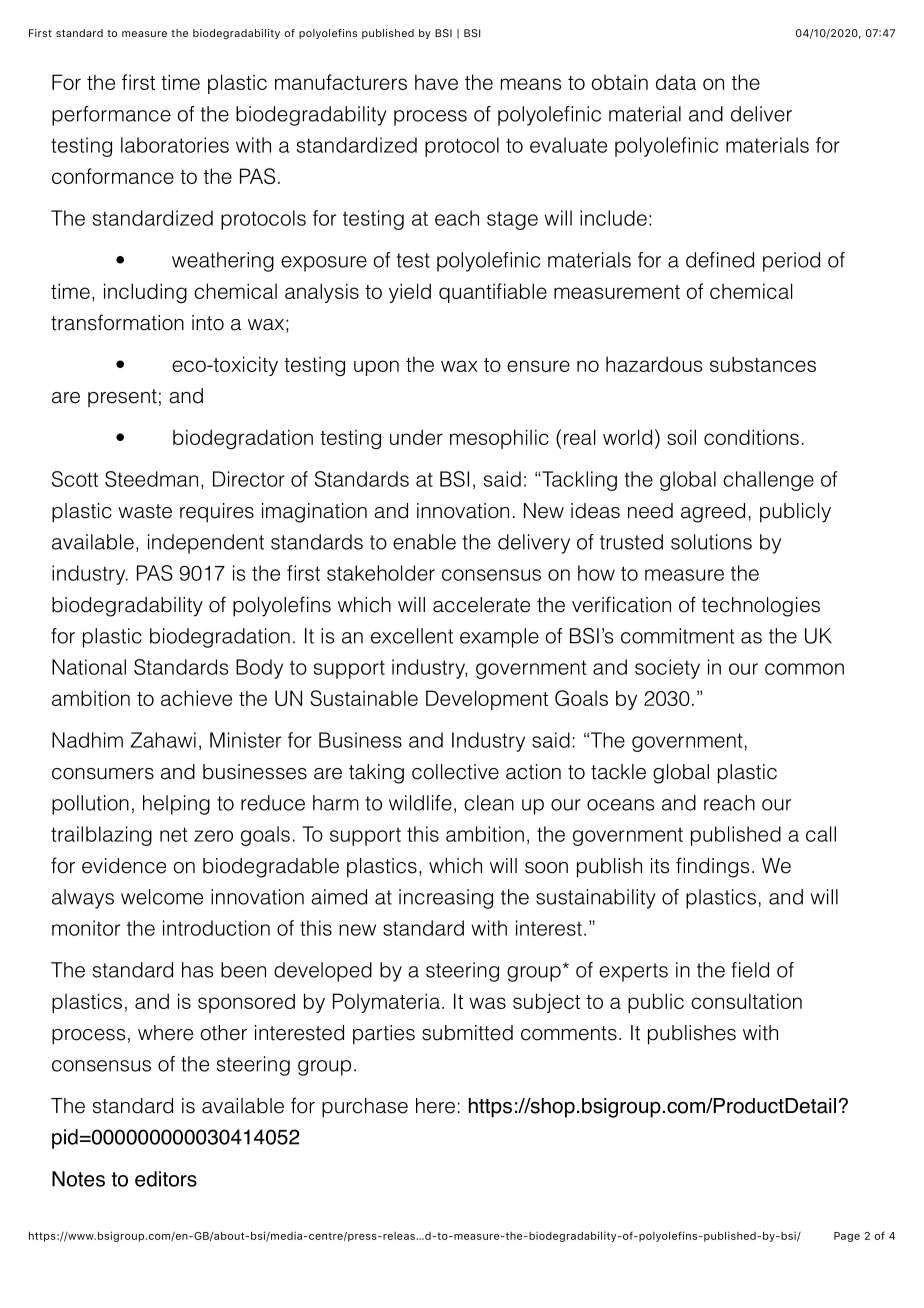 The height and width of the image is (1308, 924). I want to click on data, so click(676, 82).
